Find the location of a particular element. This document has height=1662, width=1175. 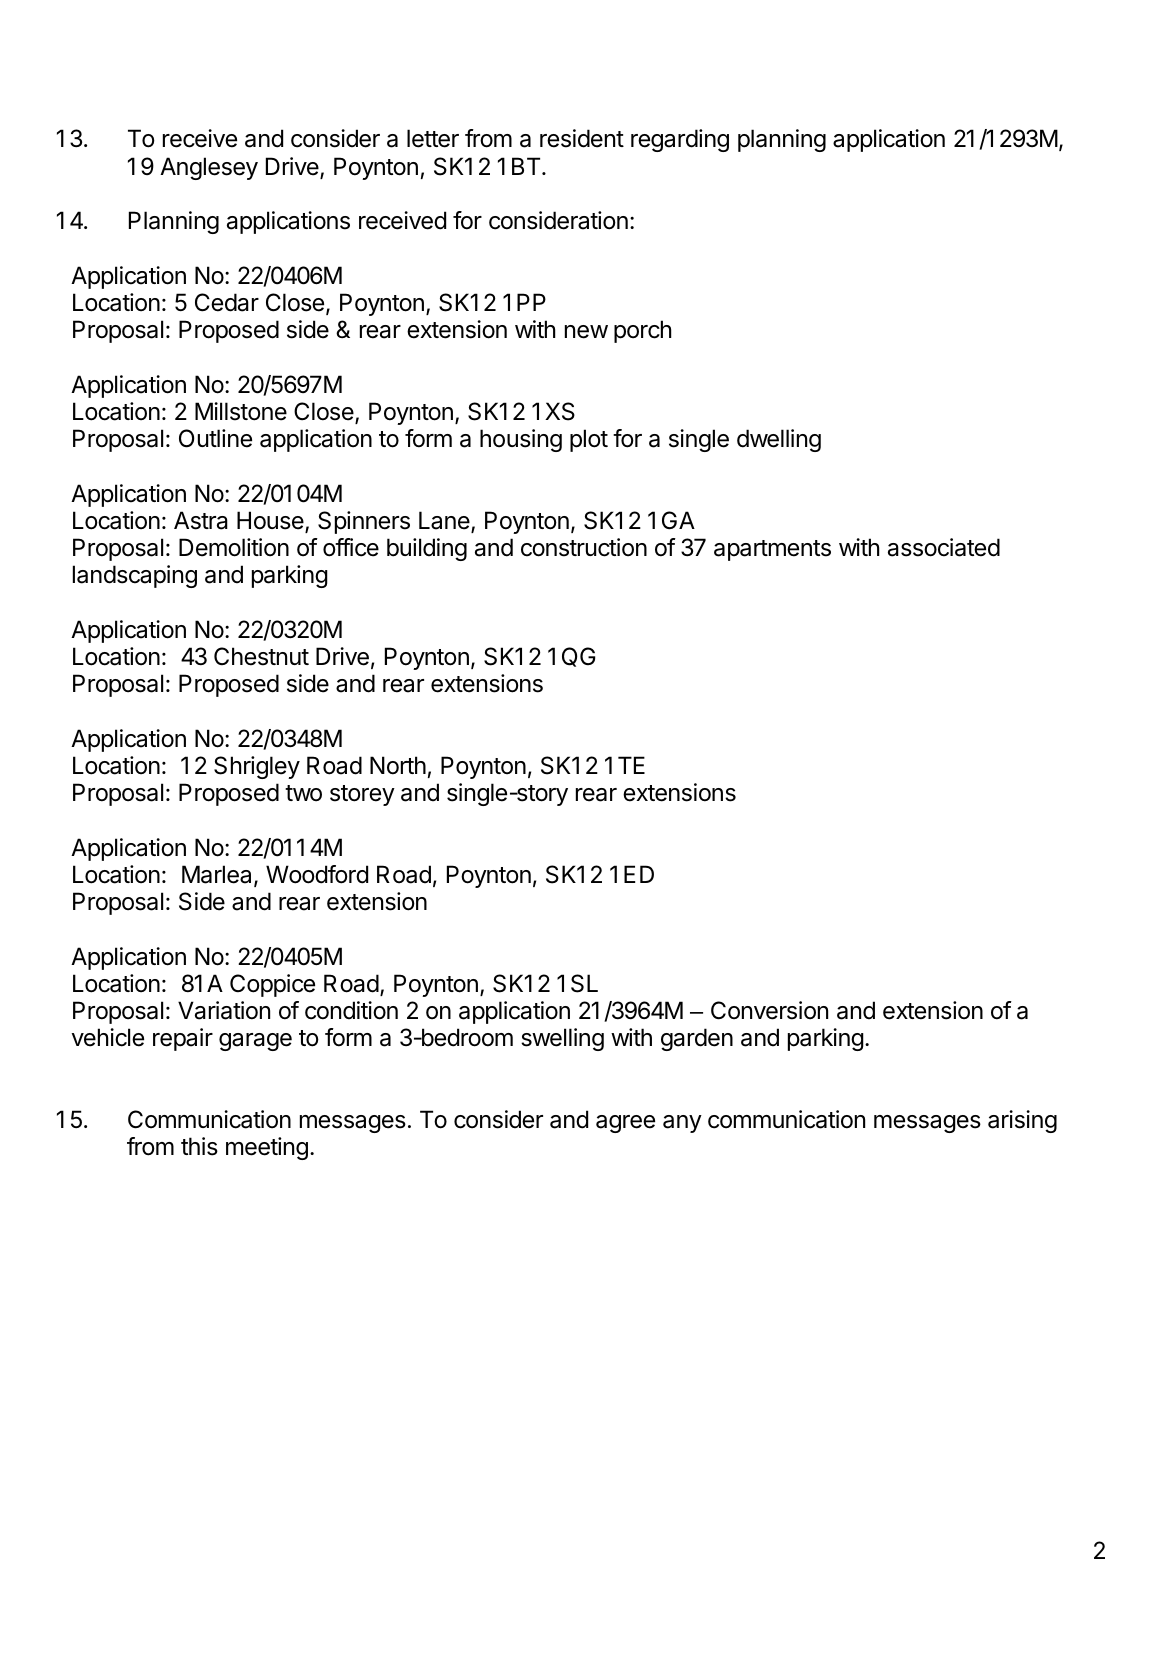

letter is located at coordinates (433, 138).
